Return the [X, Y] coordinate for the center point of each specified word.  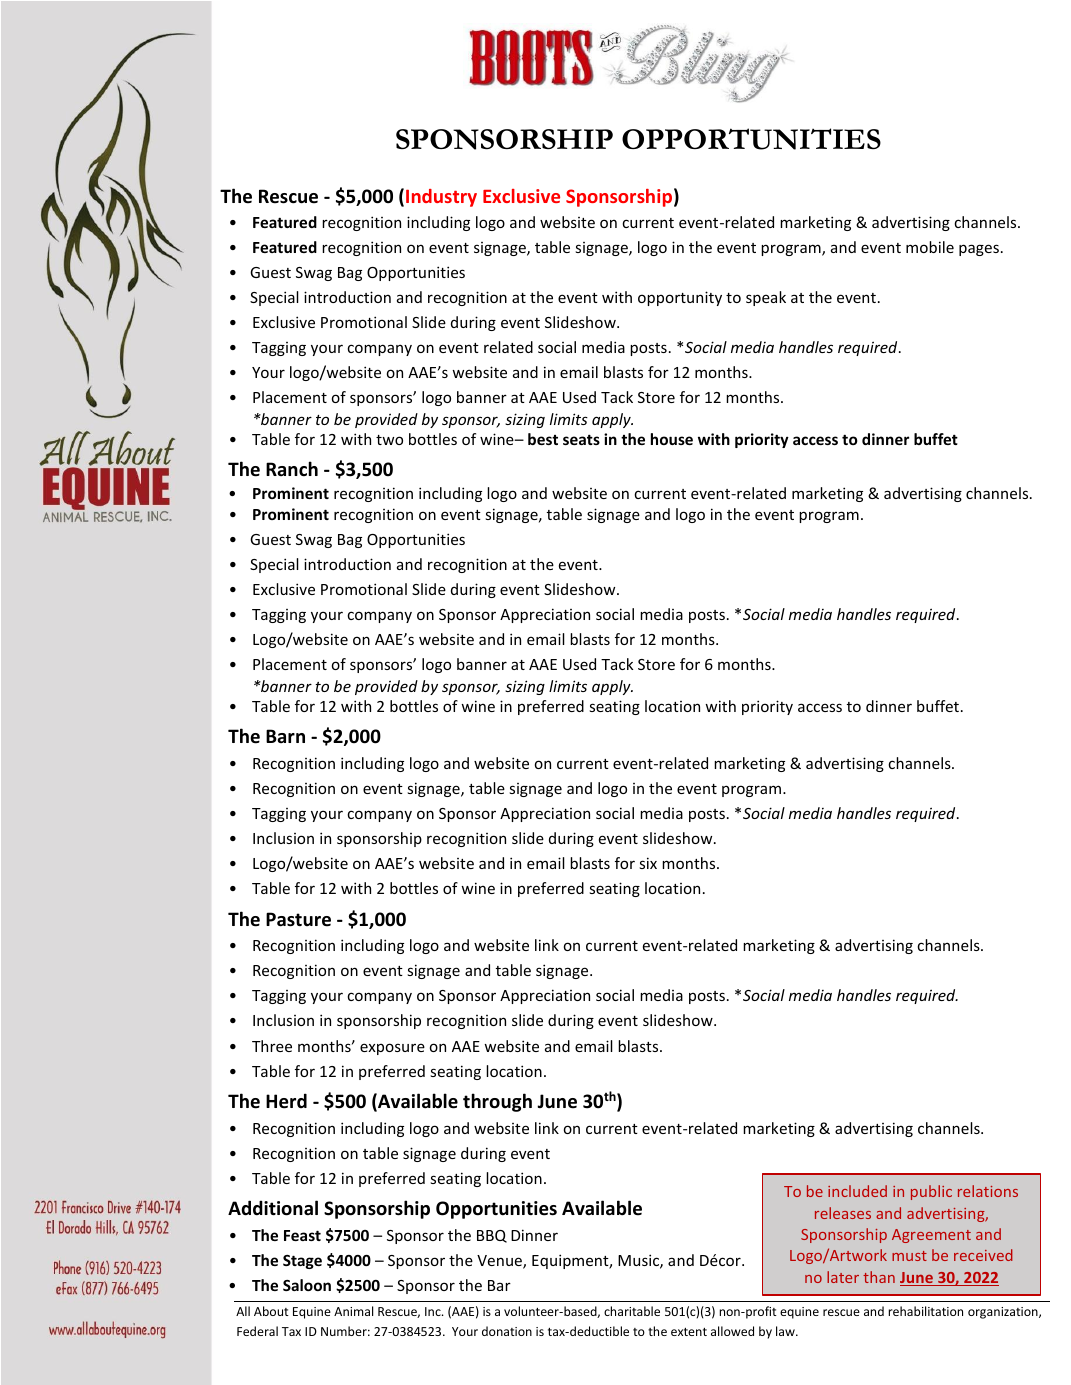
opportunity [680, 298]
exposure [392, 1049]
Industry [441, 198]
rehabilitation [925, 1311]
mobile [930, 247]
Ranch [292, 468]
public [931, 1192]
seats [581, 439]
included [857, 1191]
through [497, 1102]
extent [689, 1332]
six [648, 863]
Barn [285, 736]
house [672, 439]
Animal [353, 1311]
